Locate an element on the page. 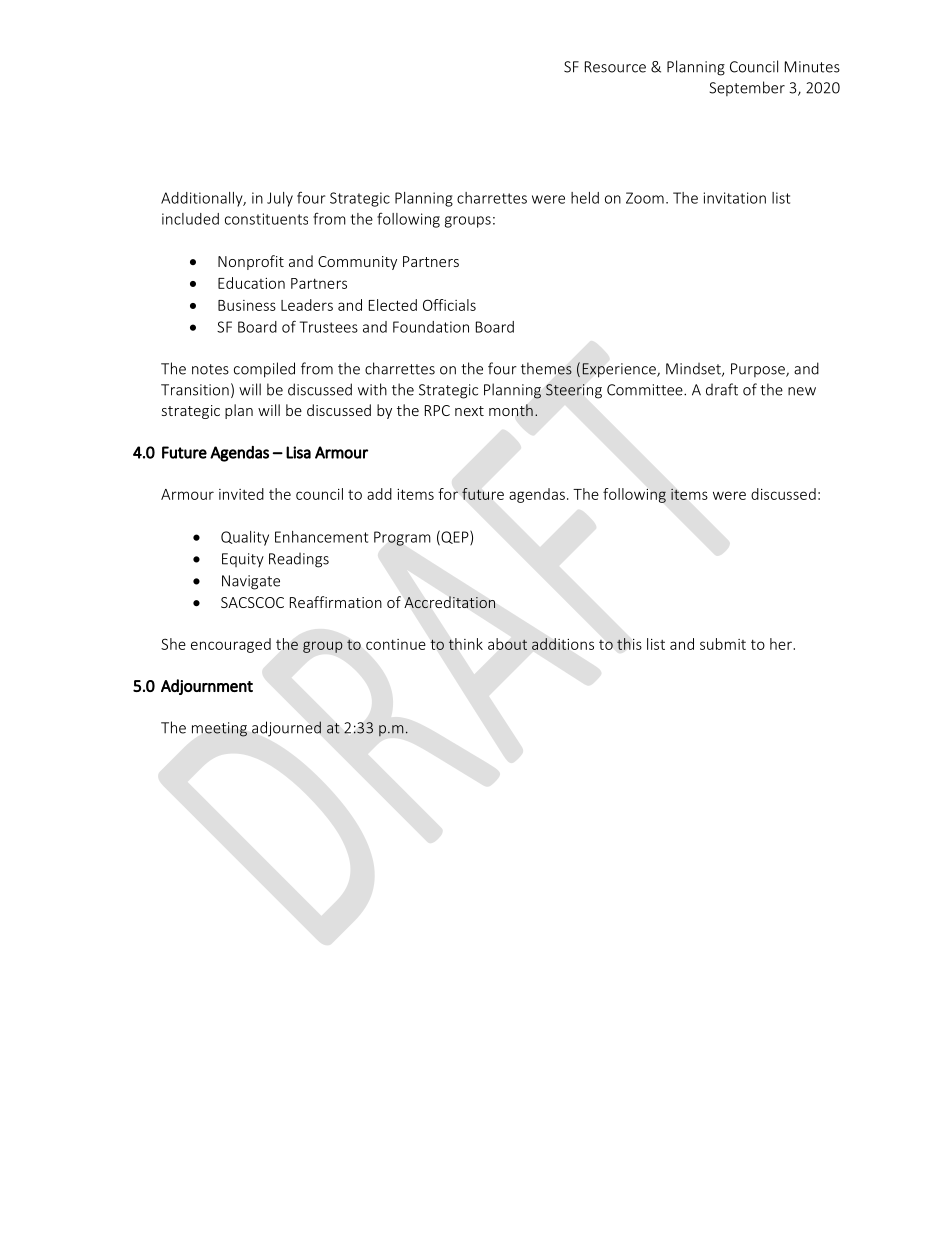 The image size is (952, 1233). July is located at coordinates (280, 199).
